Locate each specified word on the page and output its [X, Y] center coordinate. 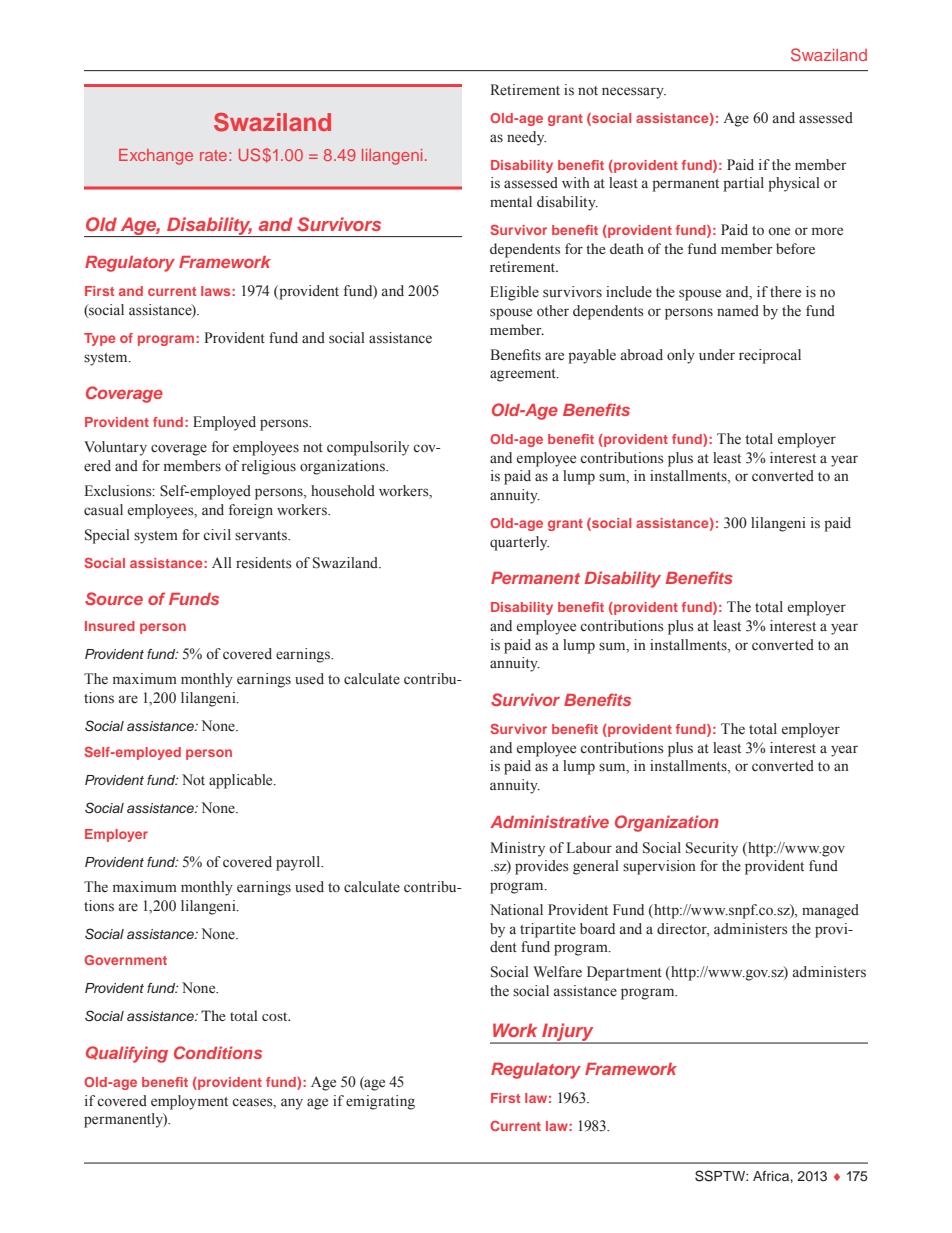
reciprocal [770, 356]
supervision [659, 867]
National [516, 910]
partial [743, 184]
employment [189, 1102]
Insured [110, 626]
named [738, 311]
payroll [299, 863]
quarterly [519, 543]
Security [712, 849]
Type [99, 339]
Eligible [514, 293]
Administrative [549, 821]
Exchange [156, 157]
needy [526, 138]
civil [217, 534]
